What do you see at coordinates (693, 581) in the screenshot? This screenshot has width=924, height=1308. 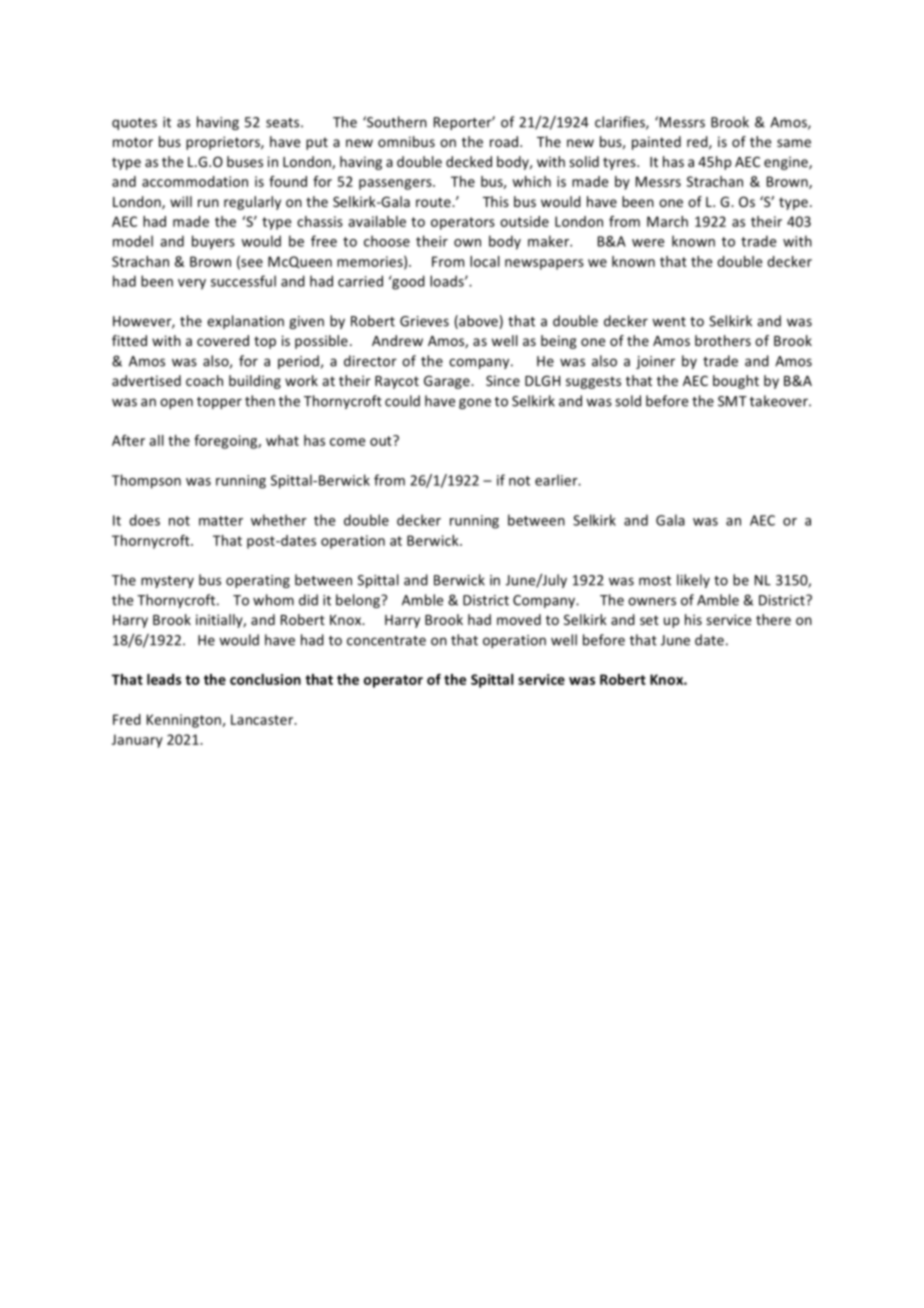 I see `likely` at bounding box center [693, 581].
